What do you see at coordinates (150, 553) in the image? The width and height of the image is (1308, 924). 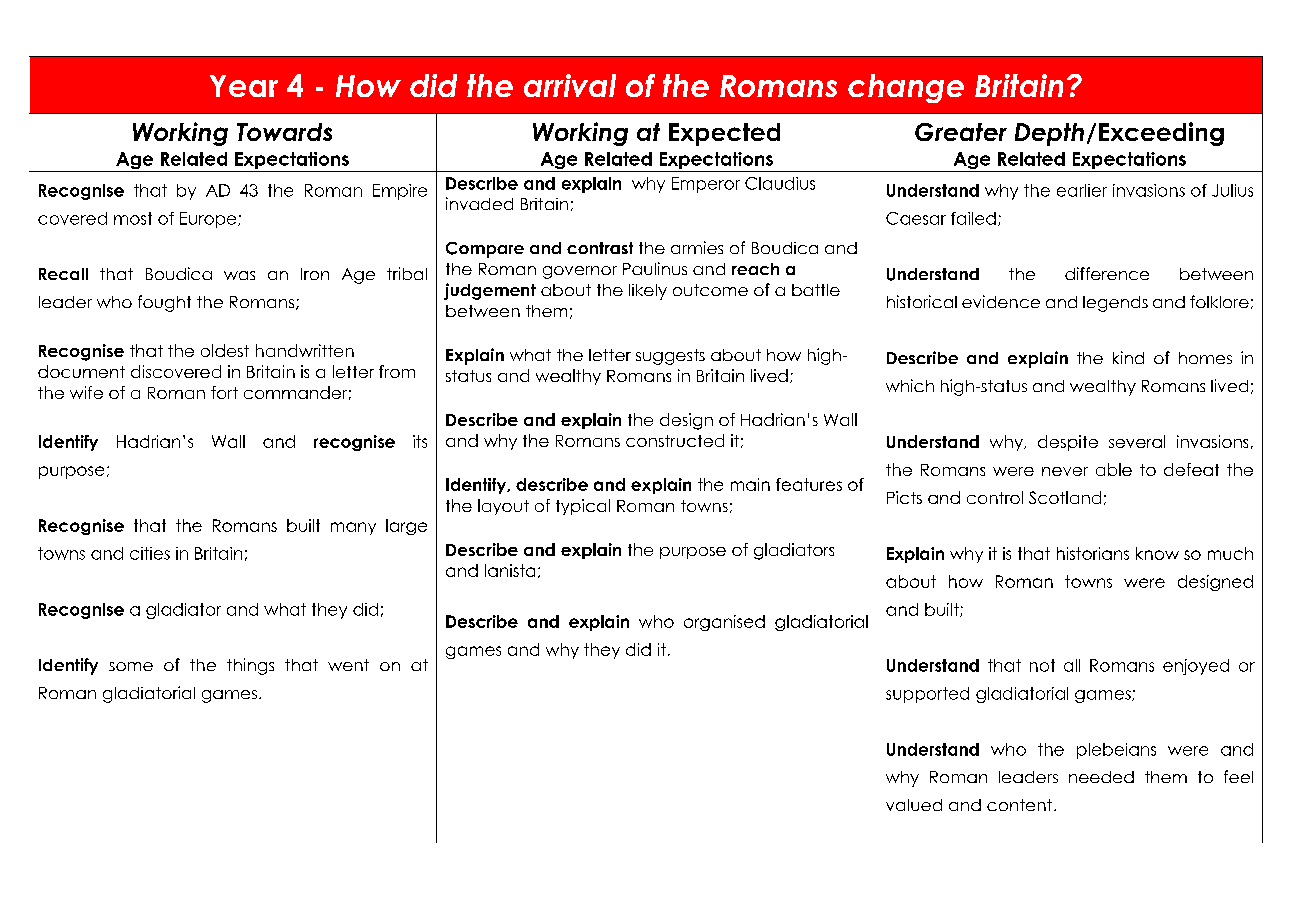 I see `cities` at bounding box center [150, 553].
